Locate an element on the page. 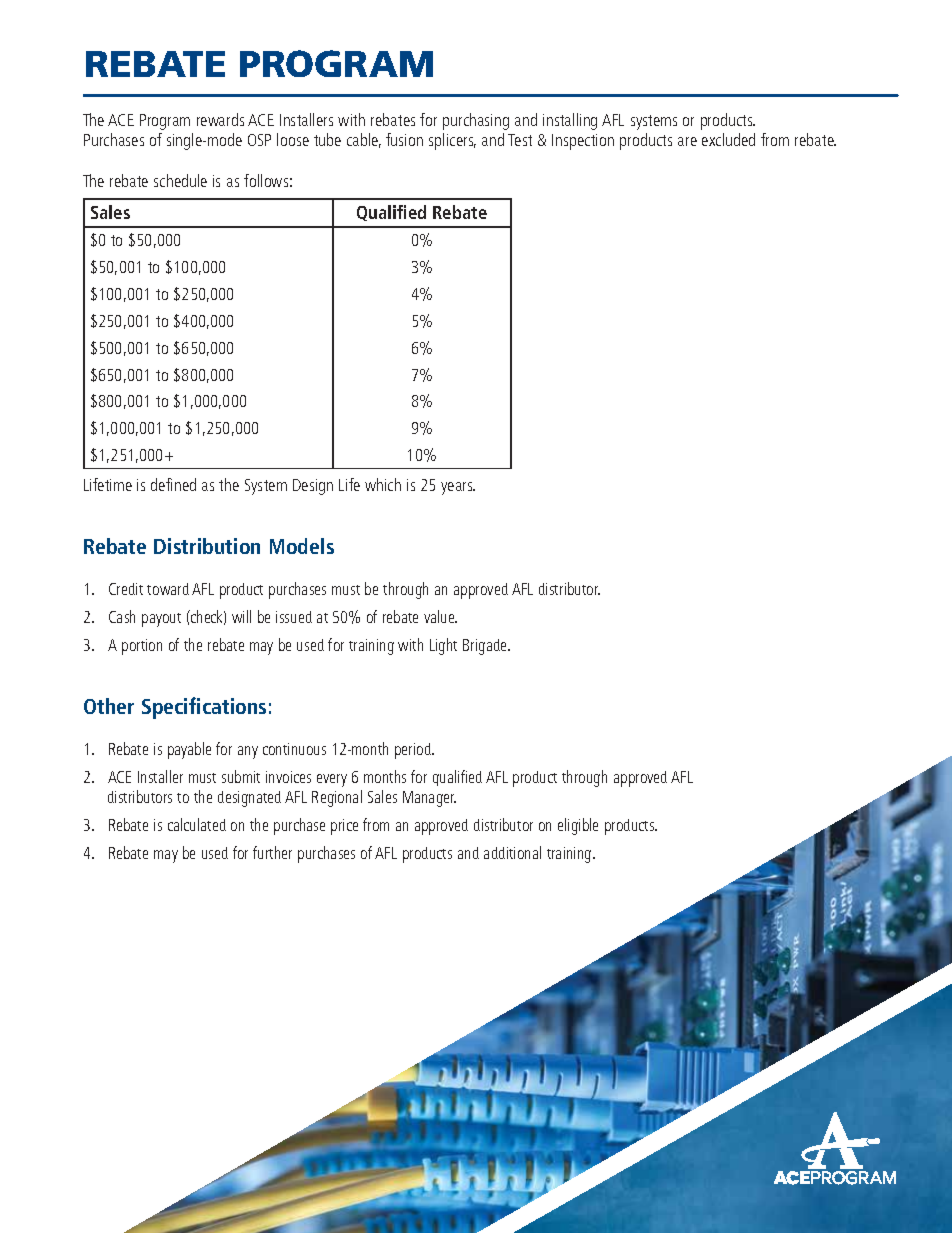 The height and width of the page is (1233, 952). value is located at coordinates (440, 616).
